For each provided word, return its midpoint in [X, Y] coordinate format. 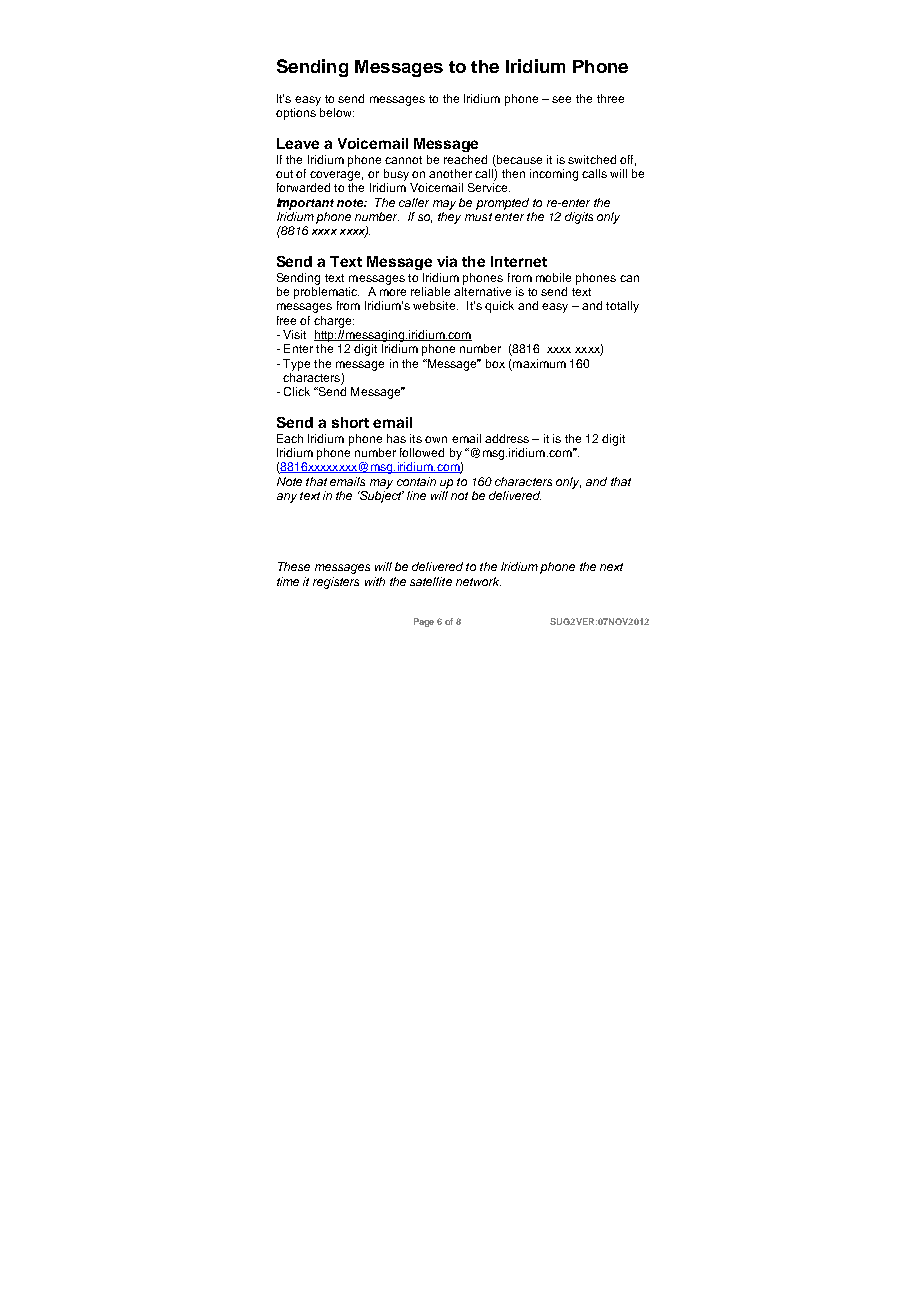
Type [296, 365]
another [450, 173]
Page [424, 622]
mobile [553, 277]
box [495, 363]
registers [336, 583]
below [337, 112]
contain [416, 481]
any [287, 498]
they [449, 218]
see [561, 99]
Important [305, 204]
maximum [539, 363]
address [507, 438]
